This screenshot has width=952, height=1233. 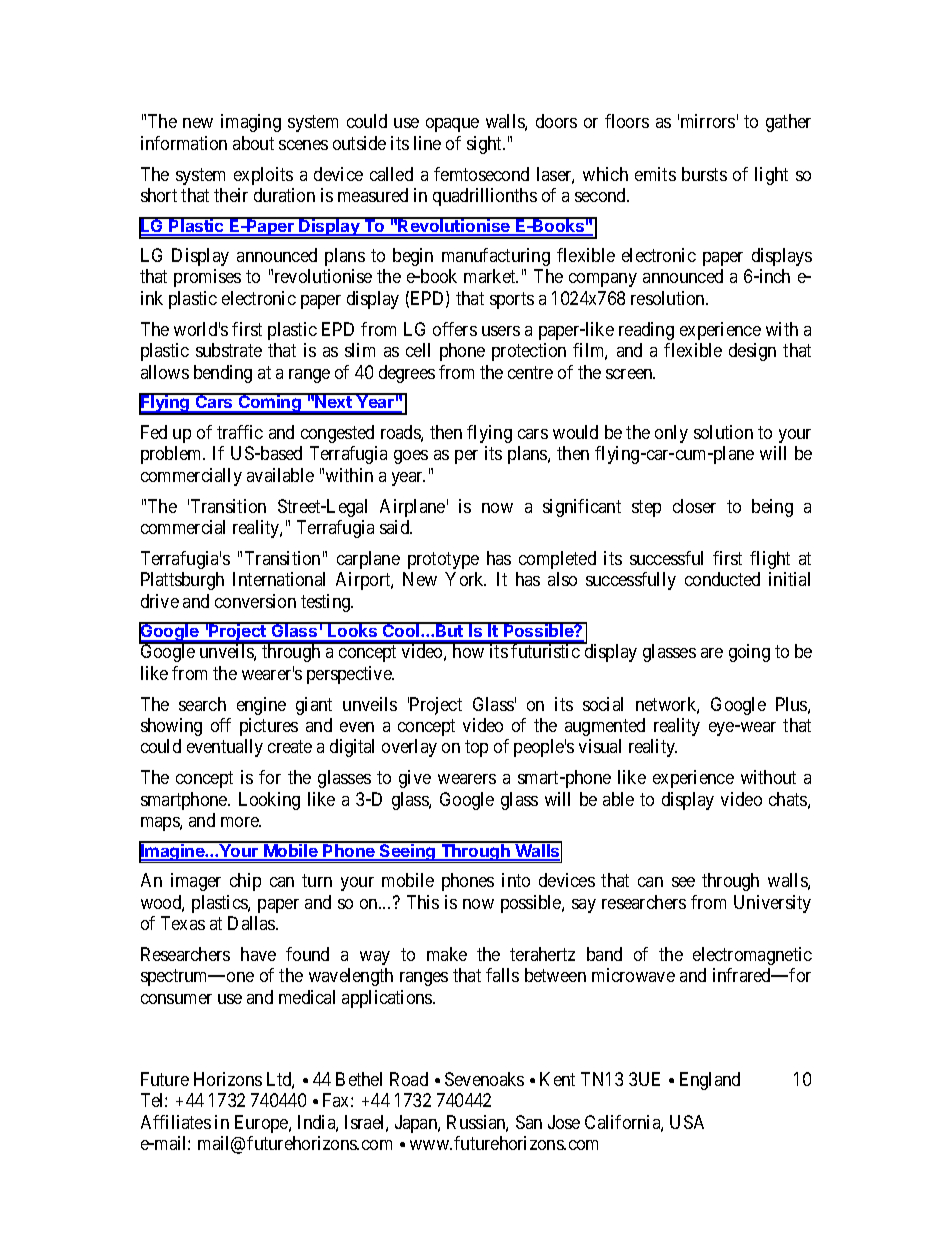 I want to click on visual, so click(x=600, y=746).
